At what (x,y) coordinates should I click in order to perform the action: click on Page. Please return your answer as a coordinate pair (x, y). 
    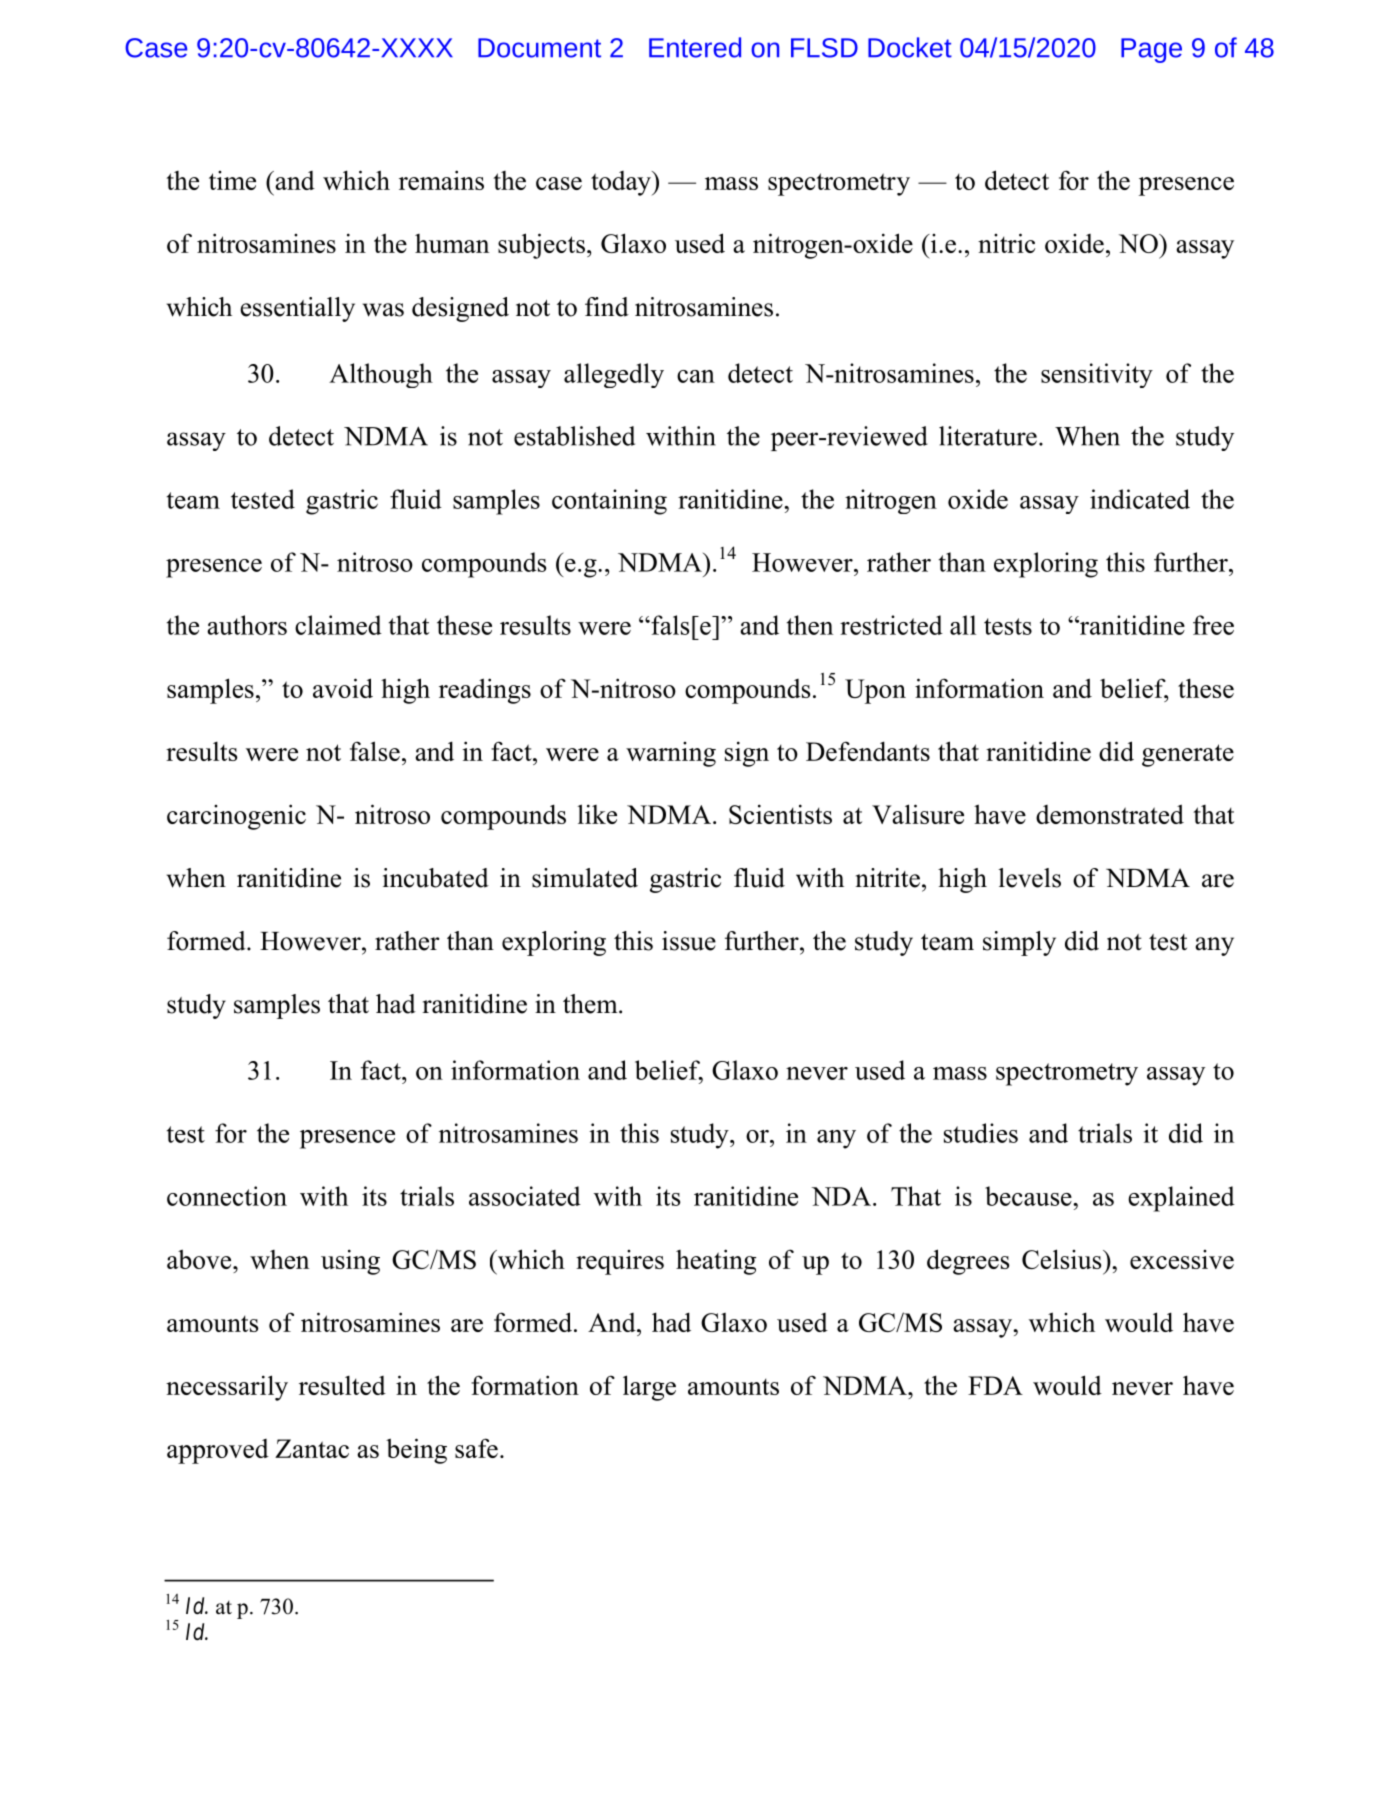
    Looking at the image, I should click on (1151, 50).
